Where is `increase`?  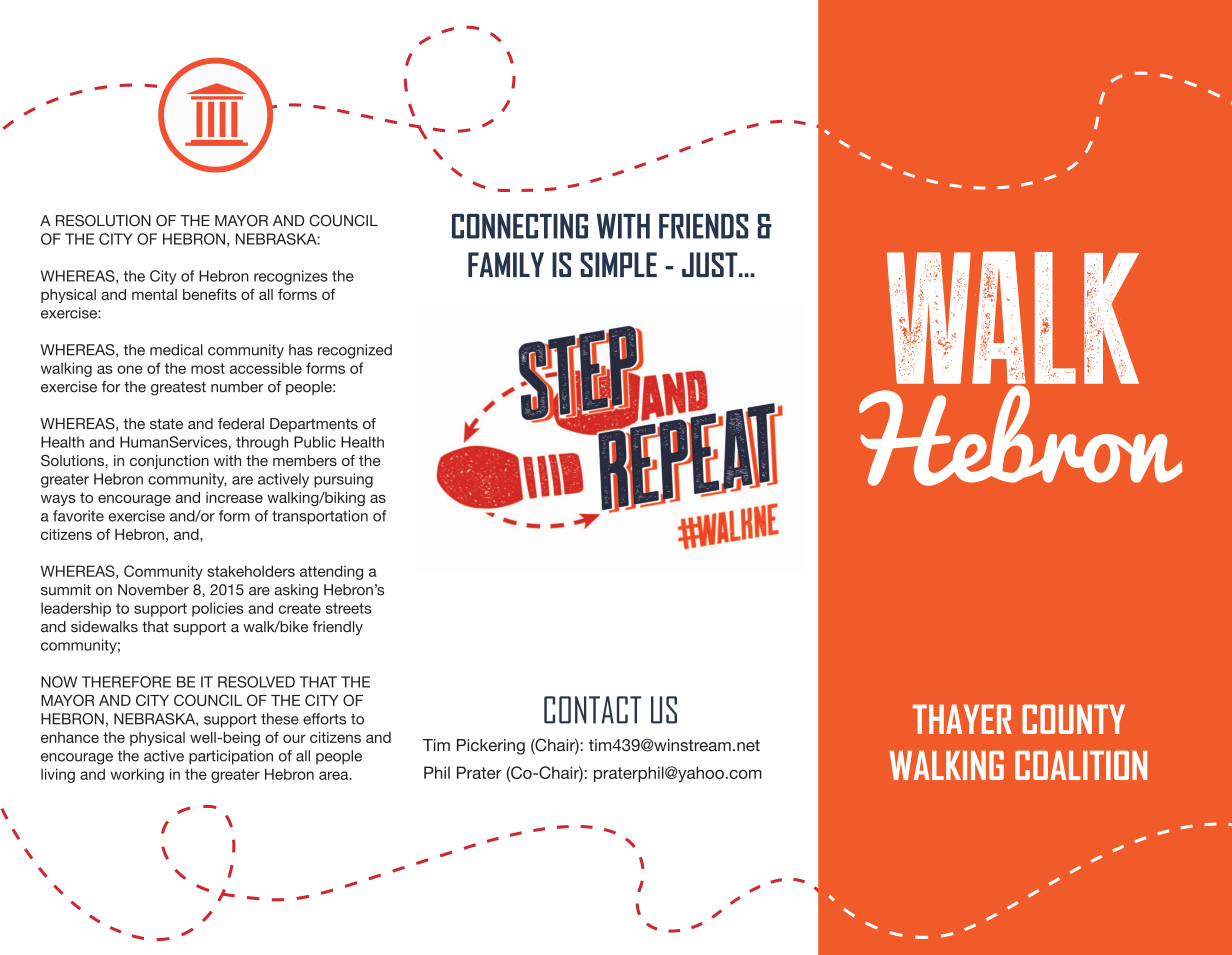 increase is located at coordinates (234, 497).
